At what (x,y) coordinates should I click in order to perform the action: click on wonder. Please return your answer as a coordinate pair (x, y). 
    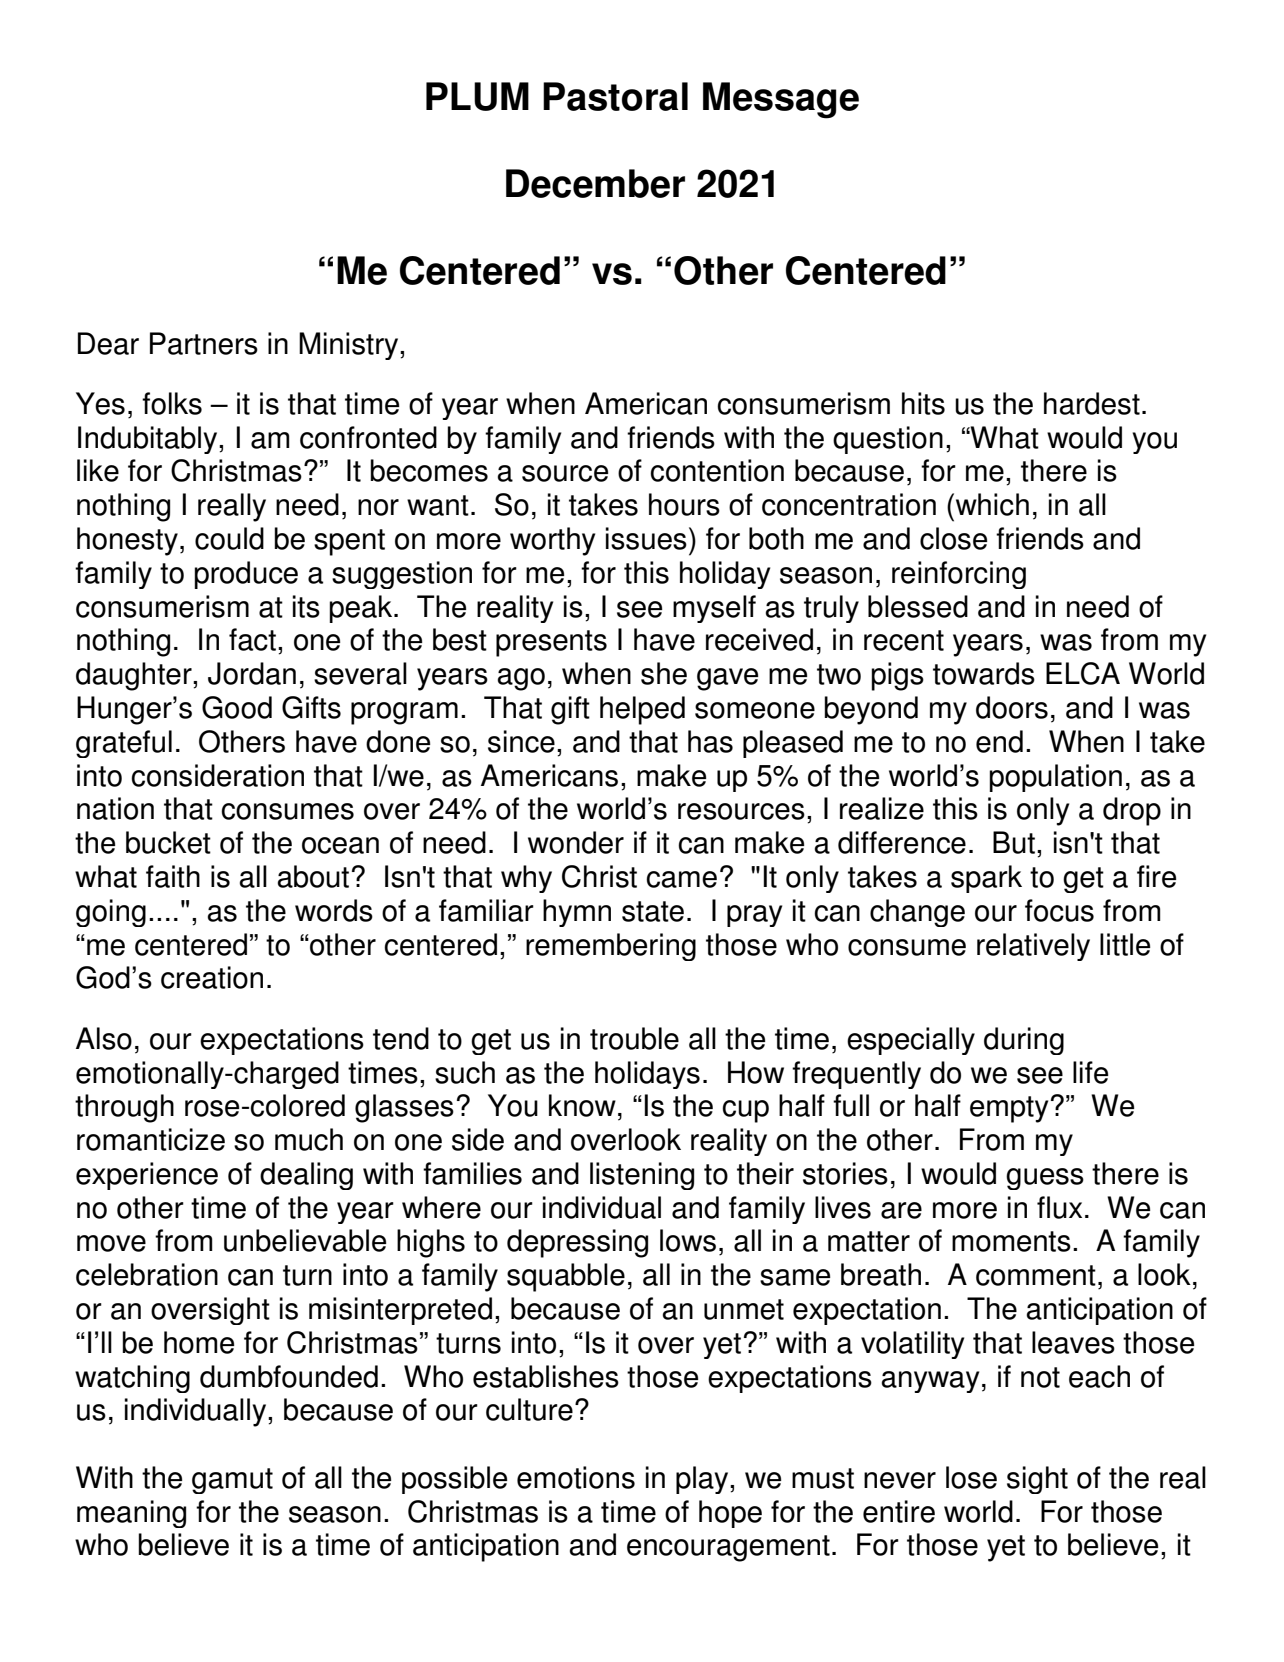
    Looking at the image, I should click on (576, 842).
